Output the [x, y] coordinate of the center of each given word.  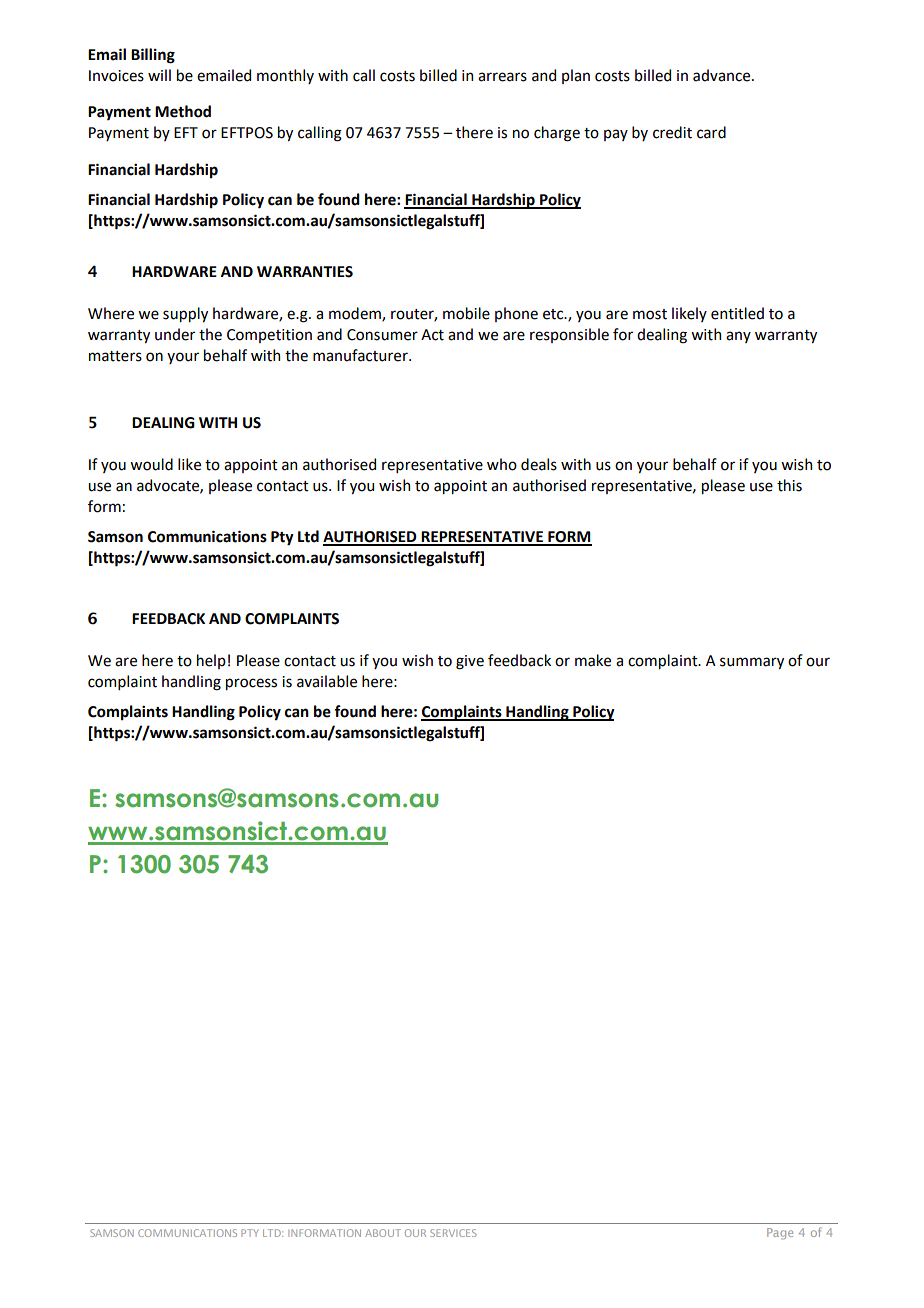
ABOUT [383, 1233]
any [738, 337]
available [327, 681]
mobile [466, 313]
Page [780, 1233]
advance [721, 75]
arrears [502, 77]
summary [752, 663]
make [593, 660]
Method [183, 111]
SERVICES [453, 1233]
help [211, 661]
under [175, 334]
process [251, 684]
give [470, 662]
